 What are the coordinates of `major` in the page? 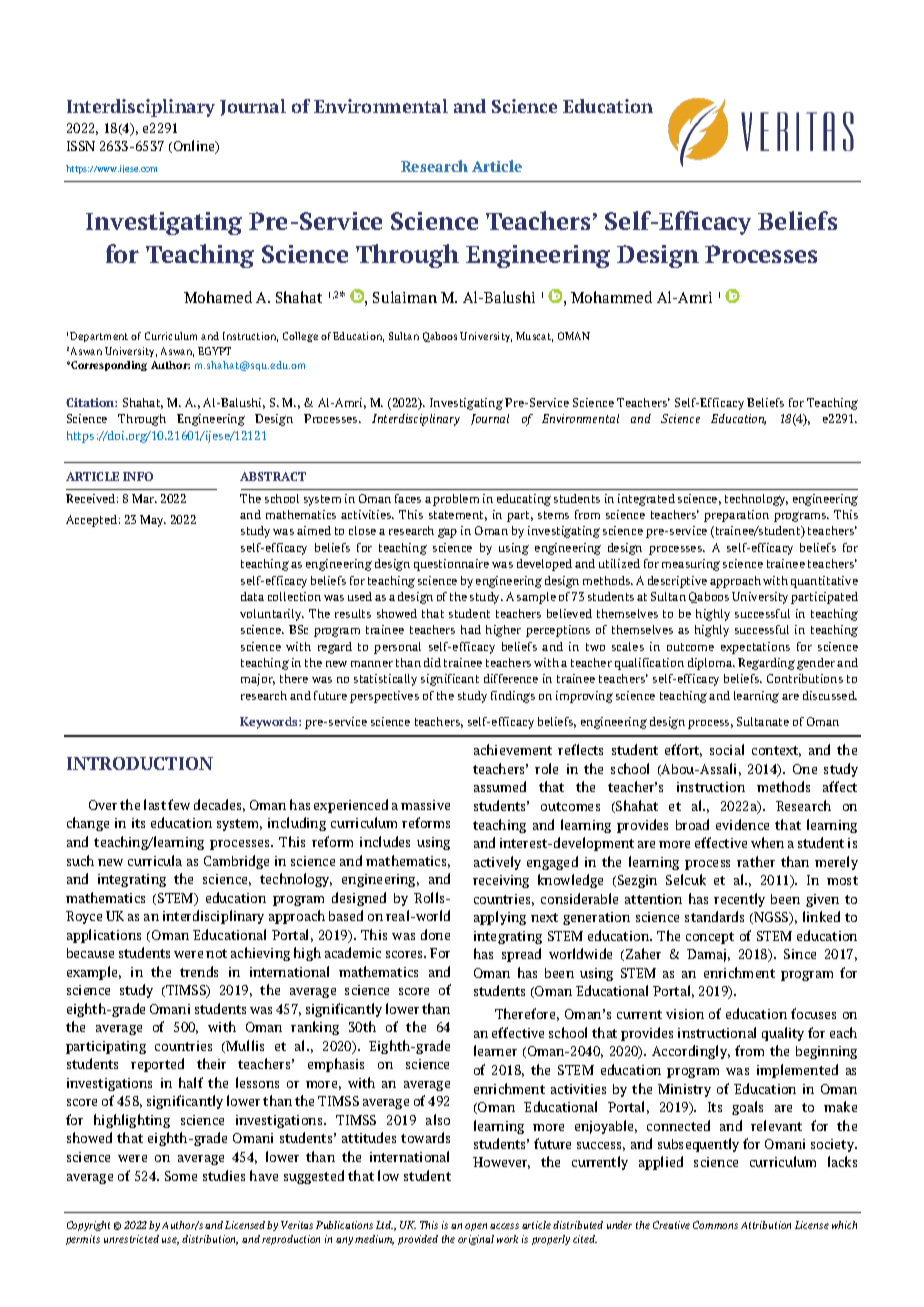 It's located at (258, 680).
